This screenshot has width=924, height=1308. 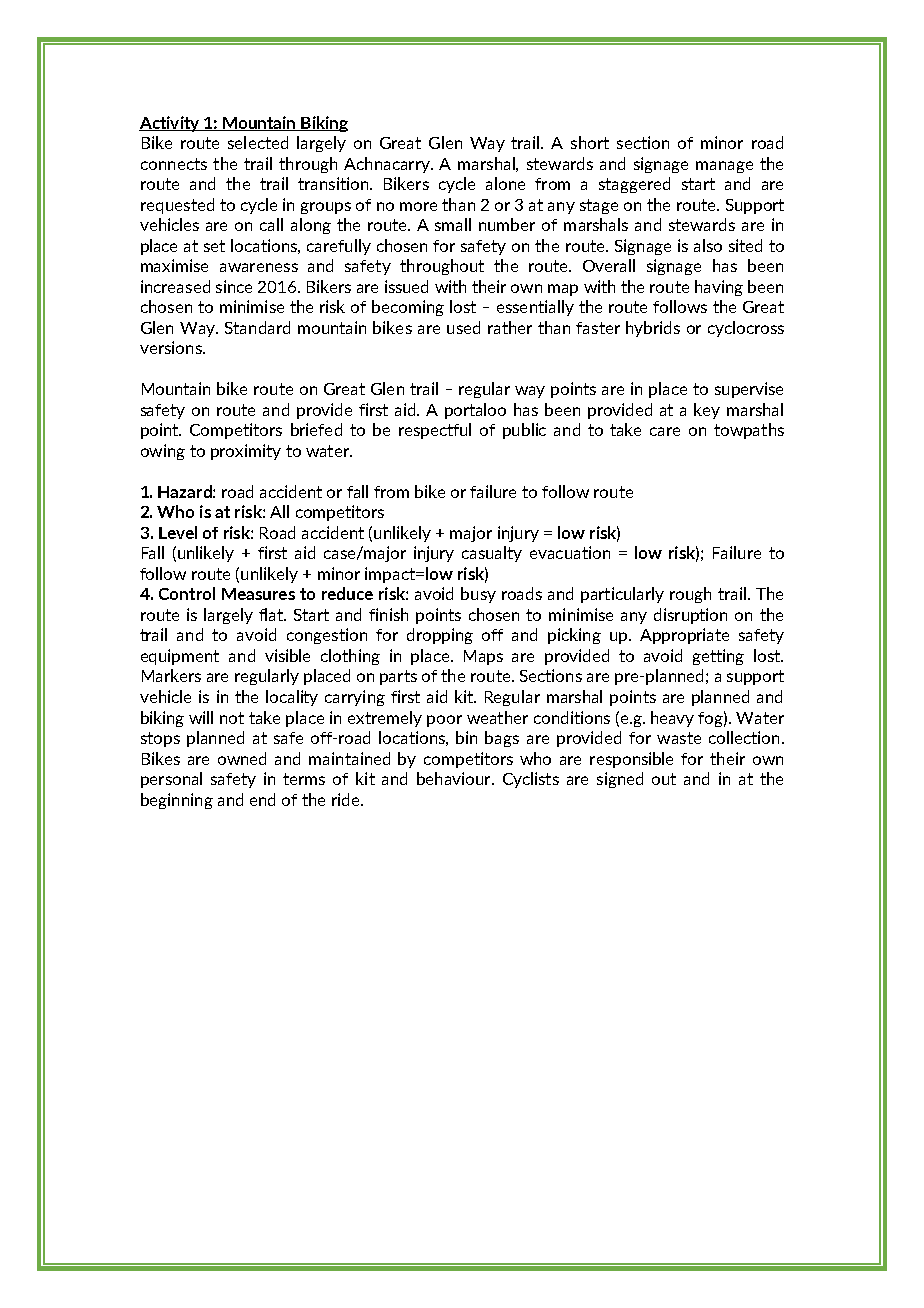 What do you see at coordinates (455, 778) in the screenshot?
I see `behaviour` at bounding box center [455, 778].
